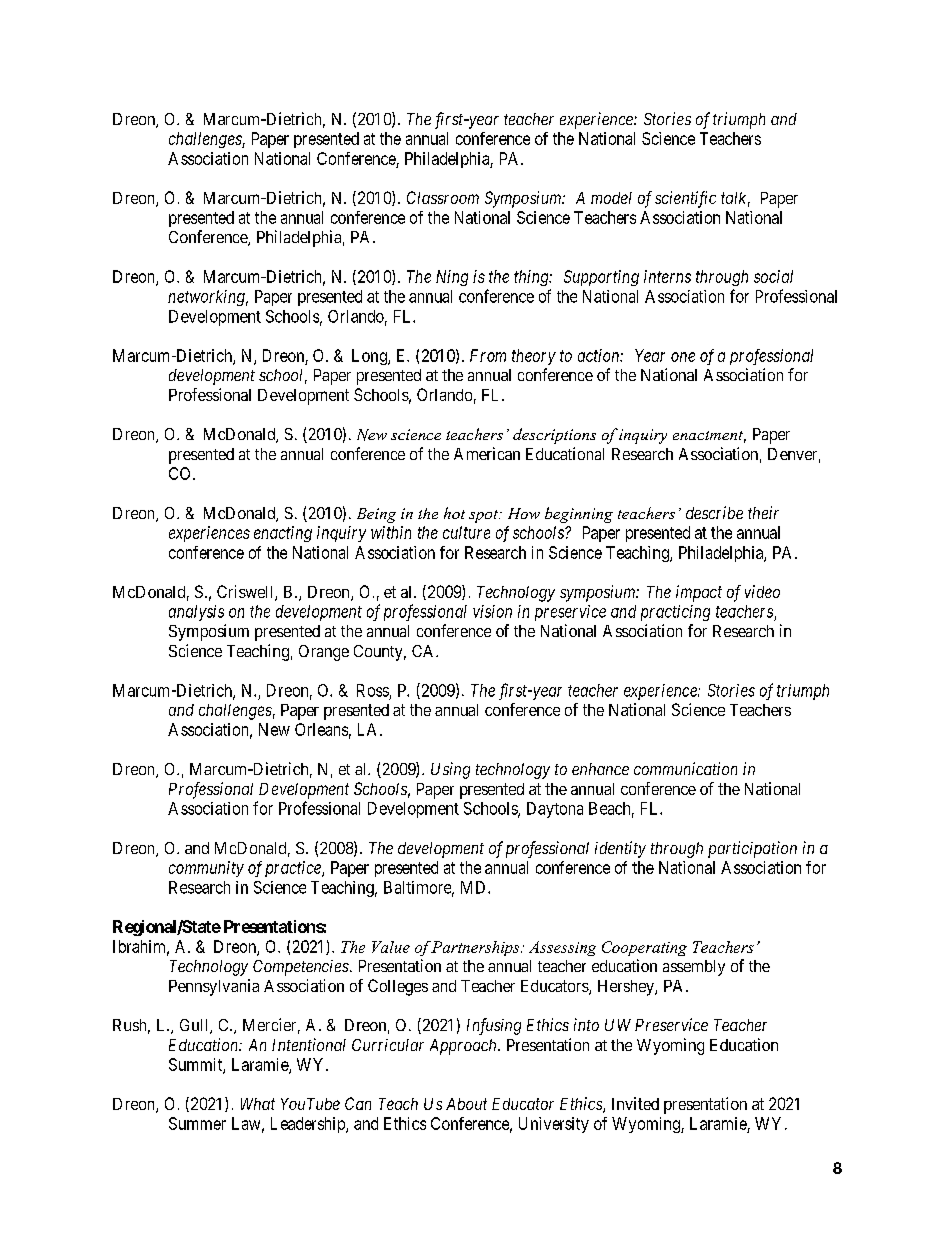  I want to click on About, so click(466, 1104).
